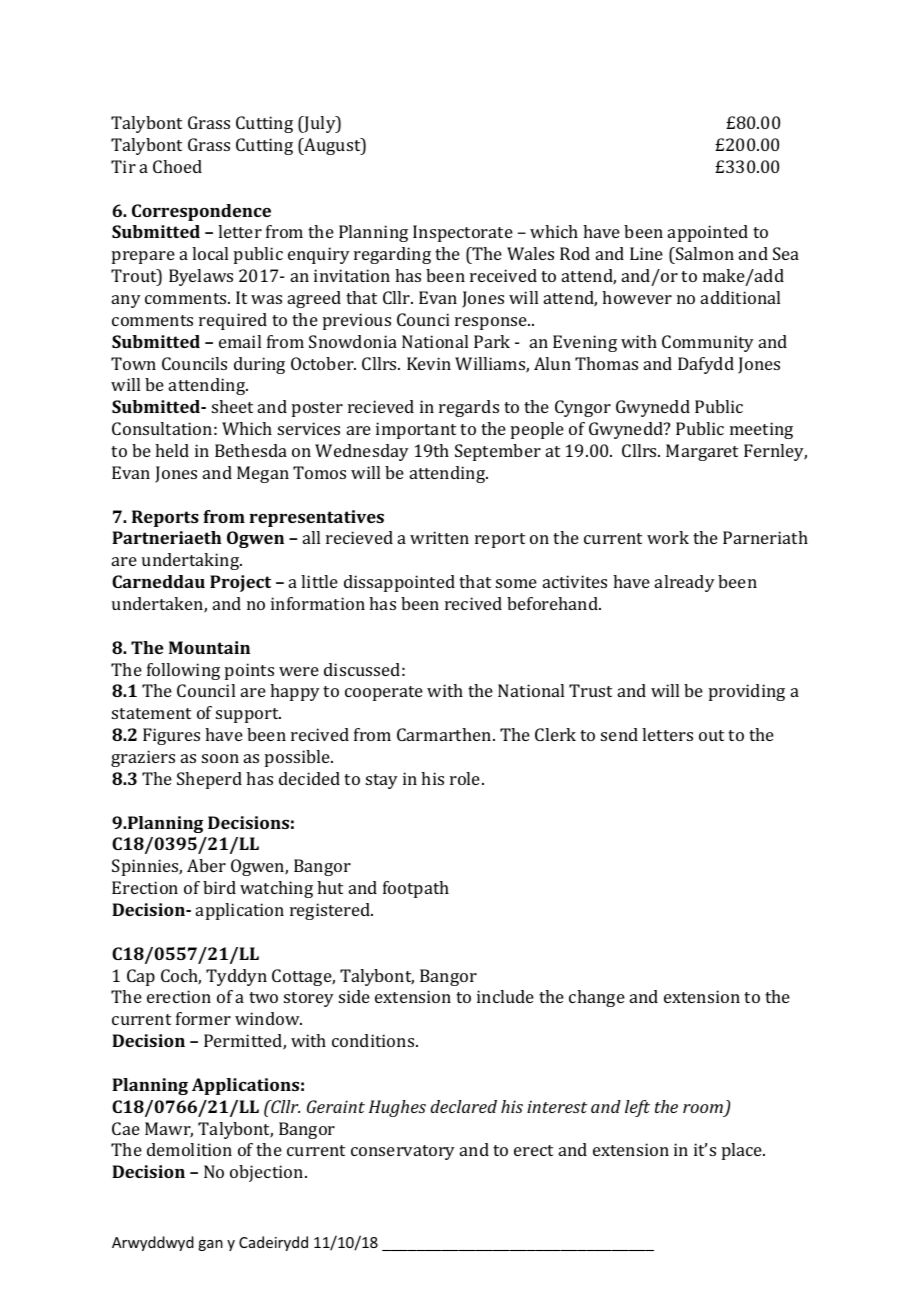 The image size is (924, 1308). Describe the element at coordinates (192, 561) in the screenshot. I see `undertaking` at that location.
